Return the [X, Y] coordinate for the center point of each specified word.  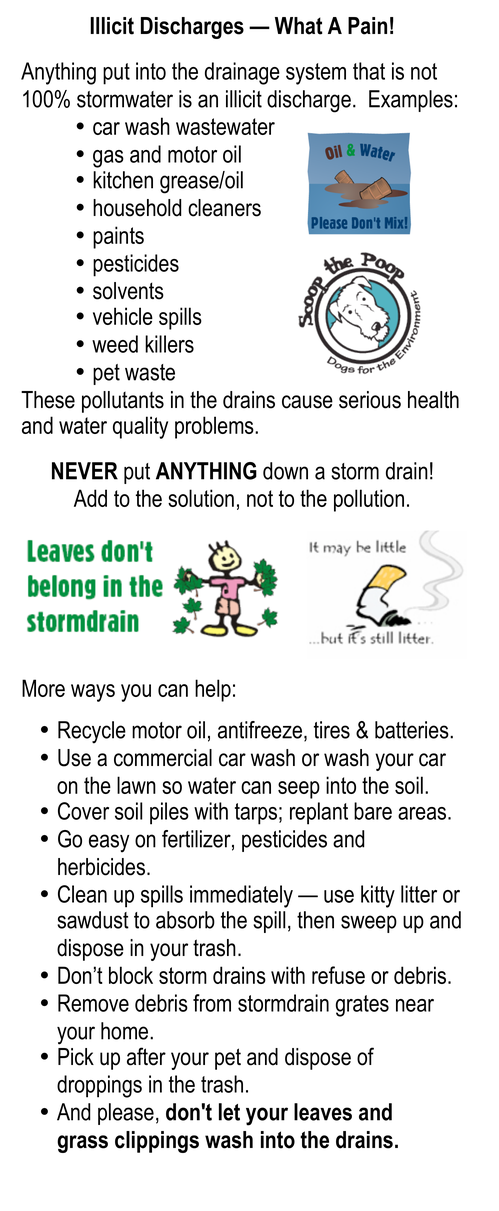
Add [90, 498]
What [298, 26]
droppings [99, 1086]
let [229, 1112]
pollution [369, 500]
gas [108, 159]
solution [201, 498]
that [369, 71]
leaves [323, 1112]
